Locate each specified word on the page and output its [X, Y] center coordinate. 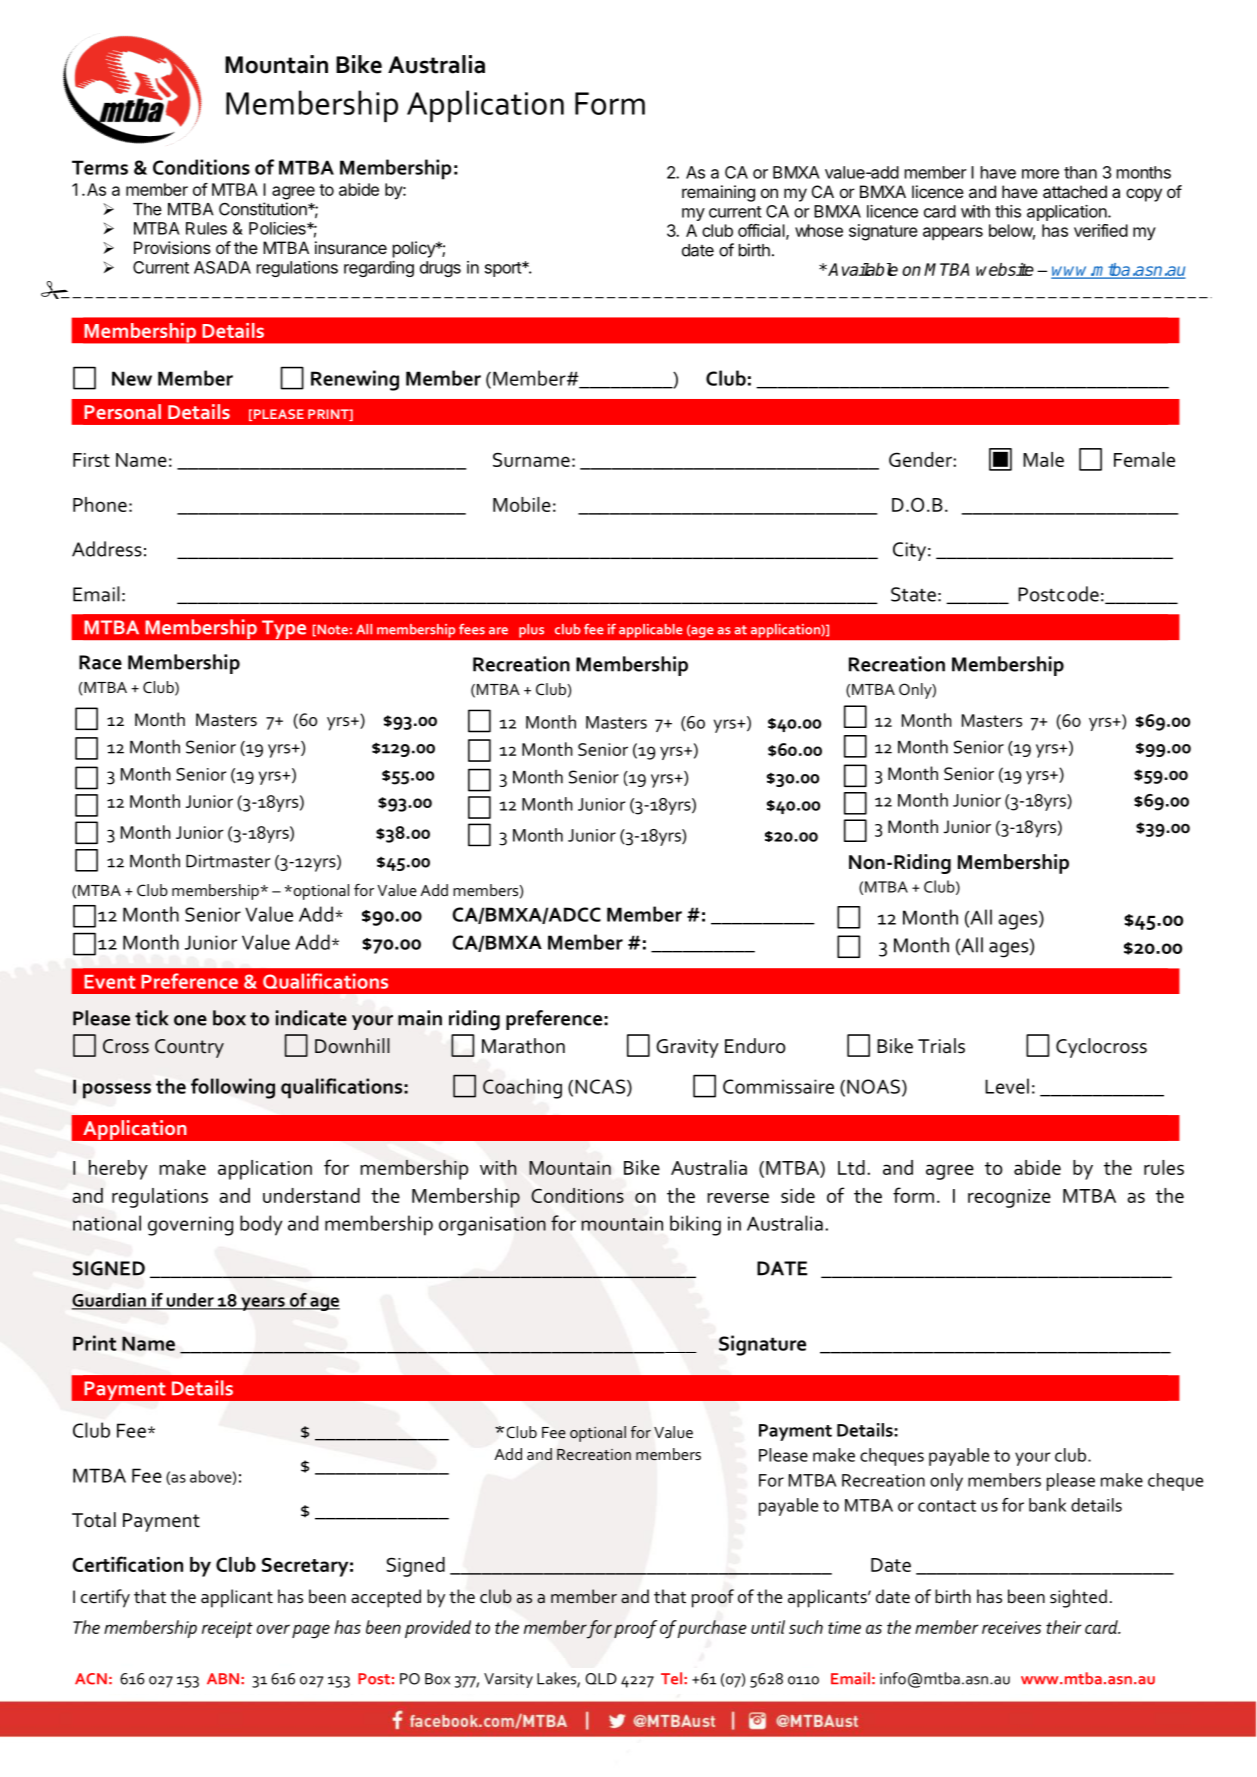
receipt [227, 1629]
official [762, 231]
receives [1011, 1627]
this [1008, 211]
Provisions [172, 247]
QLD [601, 1679]
